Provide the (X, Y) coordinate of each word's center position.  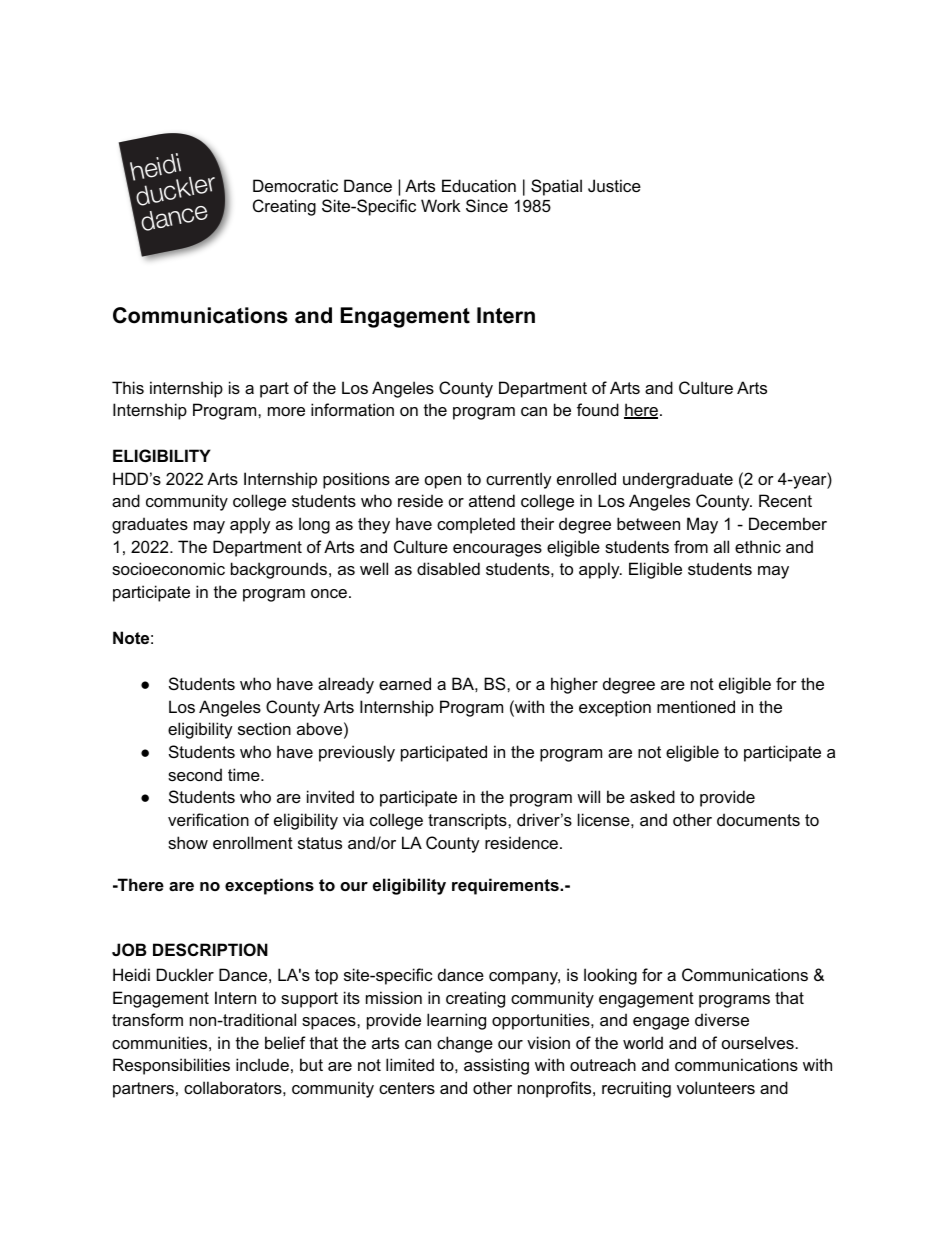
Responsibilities (171, 1066)
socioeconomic (168, 568)
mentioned (696, 706)
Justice (614, 185)
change (465, 1044)
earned (405, 683)
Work (440, 205)
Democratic (295, 185)
